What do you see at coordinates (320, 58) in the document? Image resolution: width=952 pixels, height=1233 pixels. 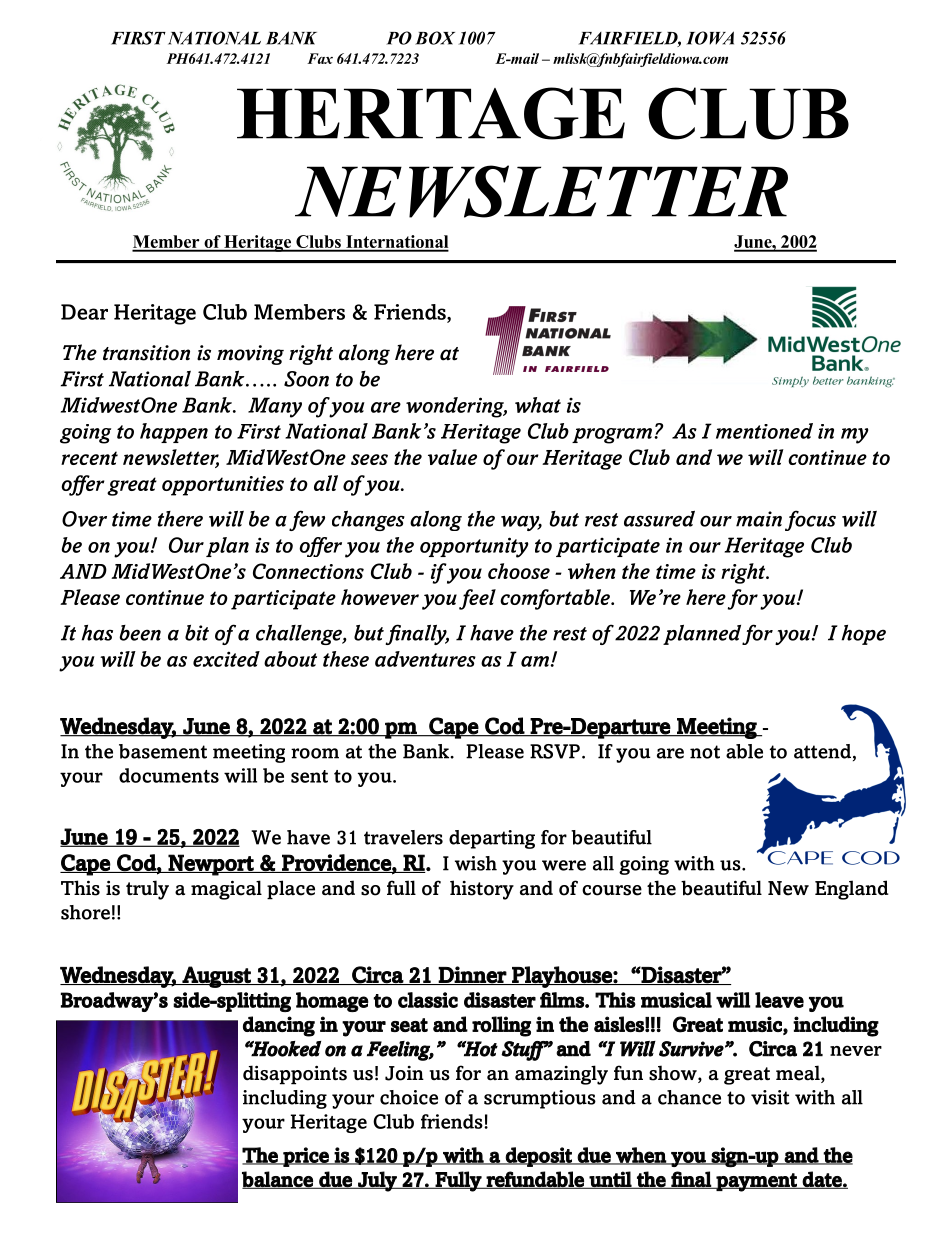 I see `Fax` at bounding box center [320, 58].
